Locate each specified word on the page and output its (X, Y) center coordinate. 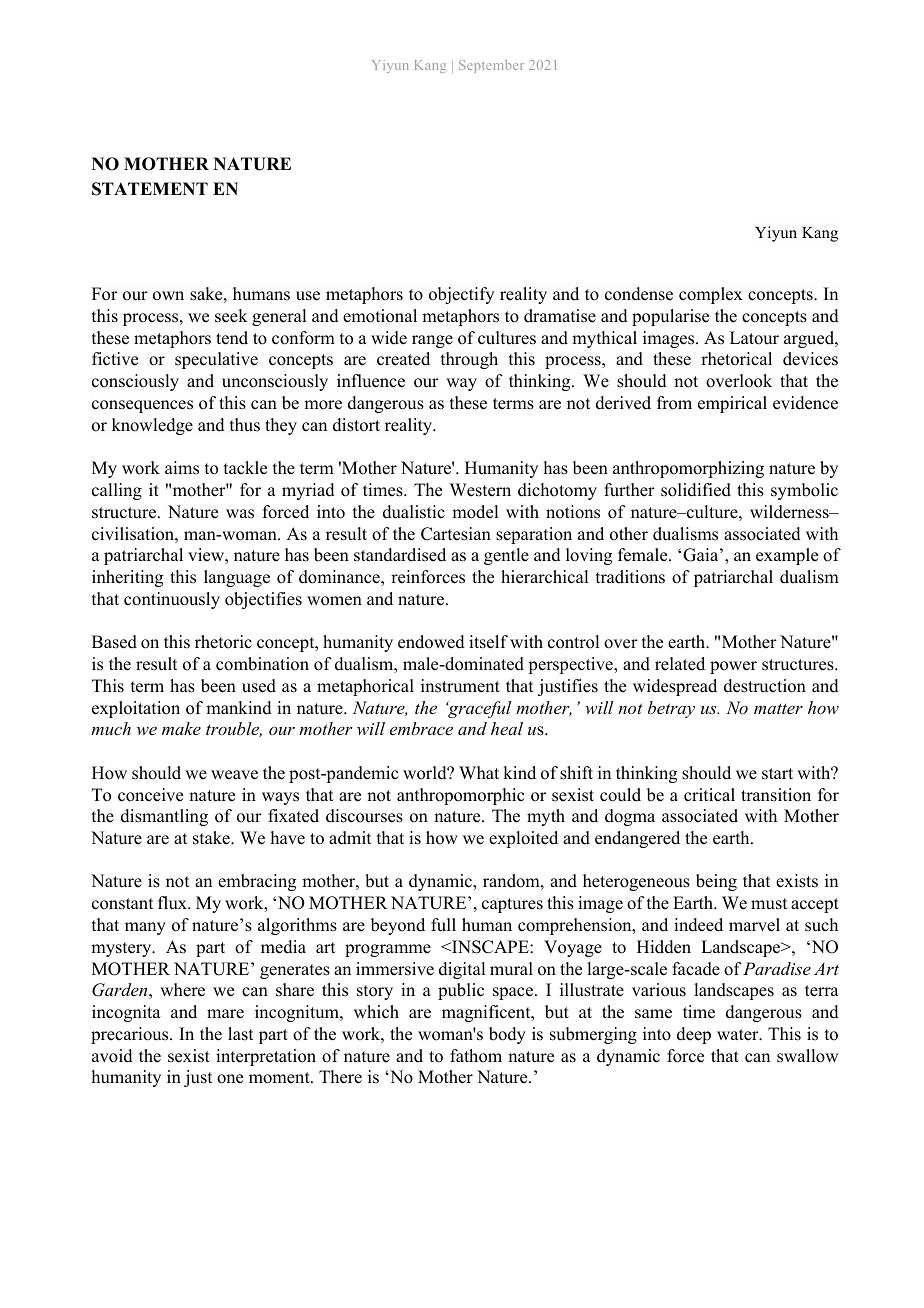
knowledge (152, 426)
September (491, 66)
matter (778, 709)
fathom (476, 1056)
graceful (478, 709)
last (240, 1034)
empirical (732, 404)
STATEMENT (150, 189)
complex (711, 295)
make (181, 728)
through (469, 360)
